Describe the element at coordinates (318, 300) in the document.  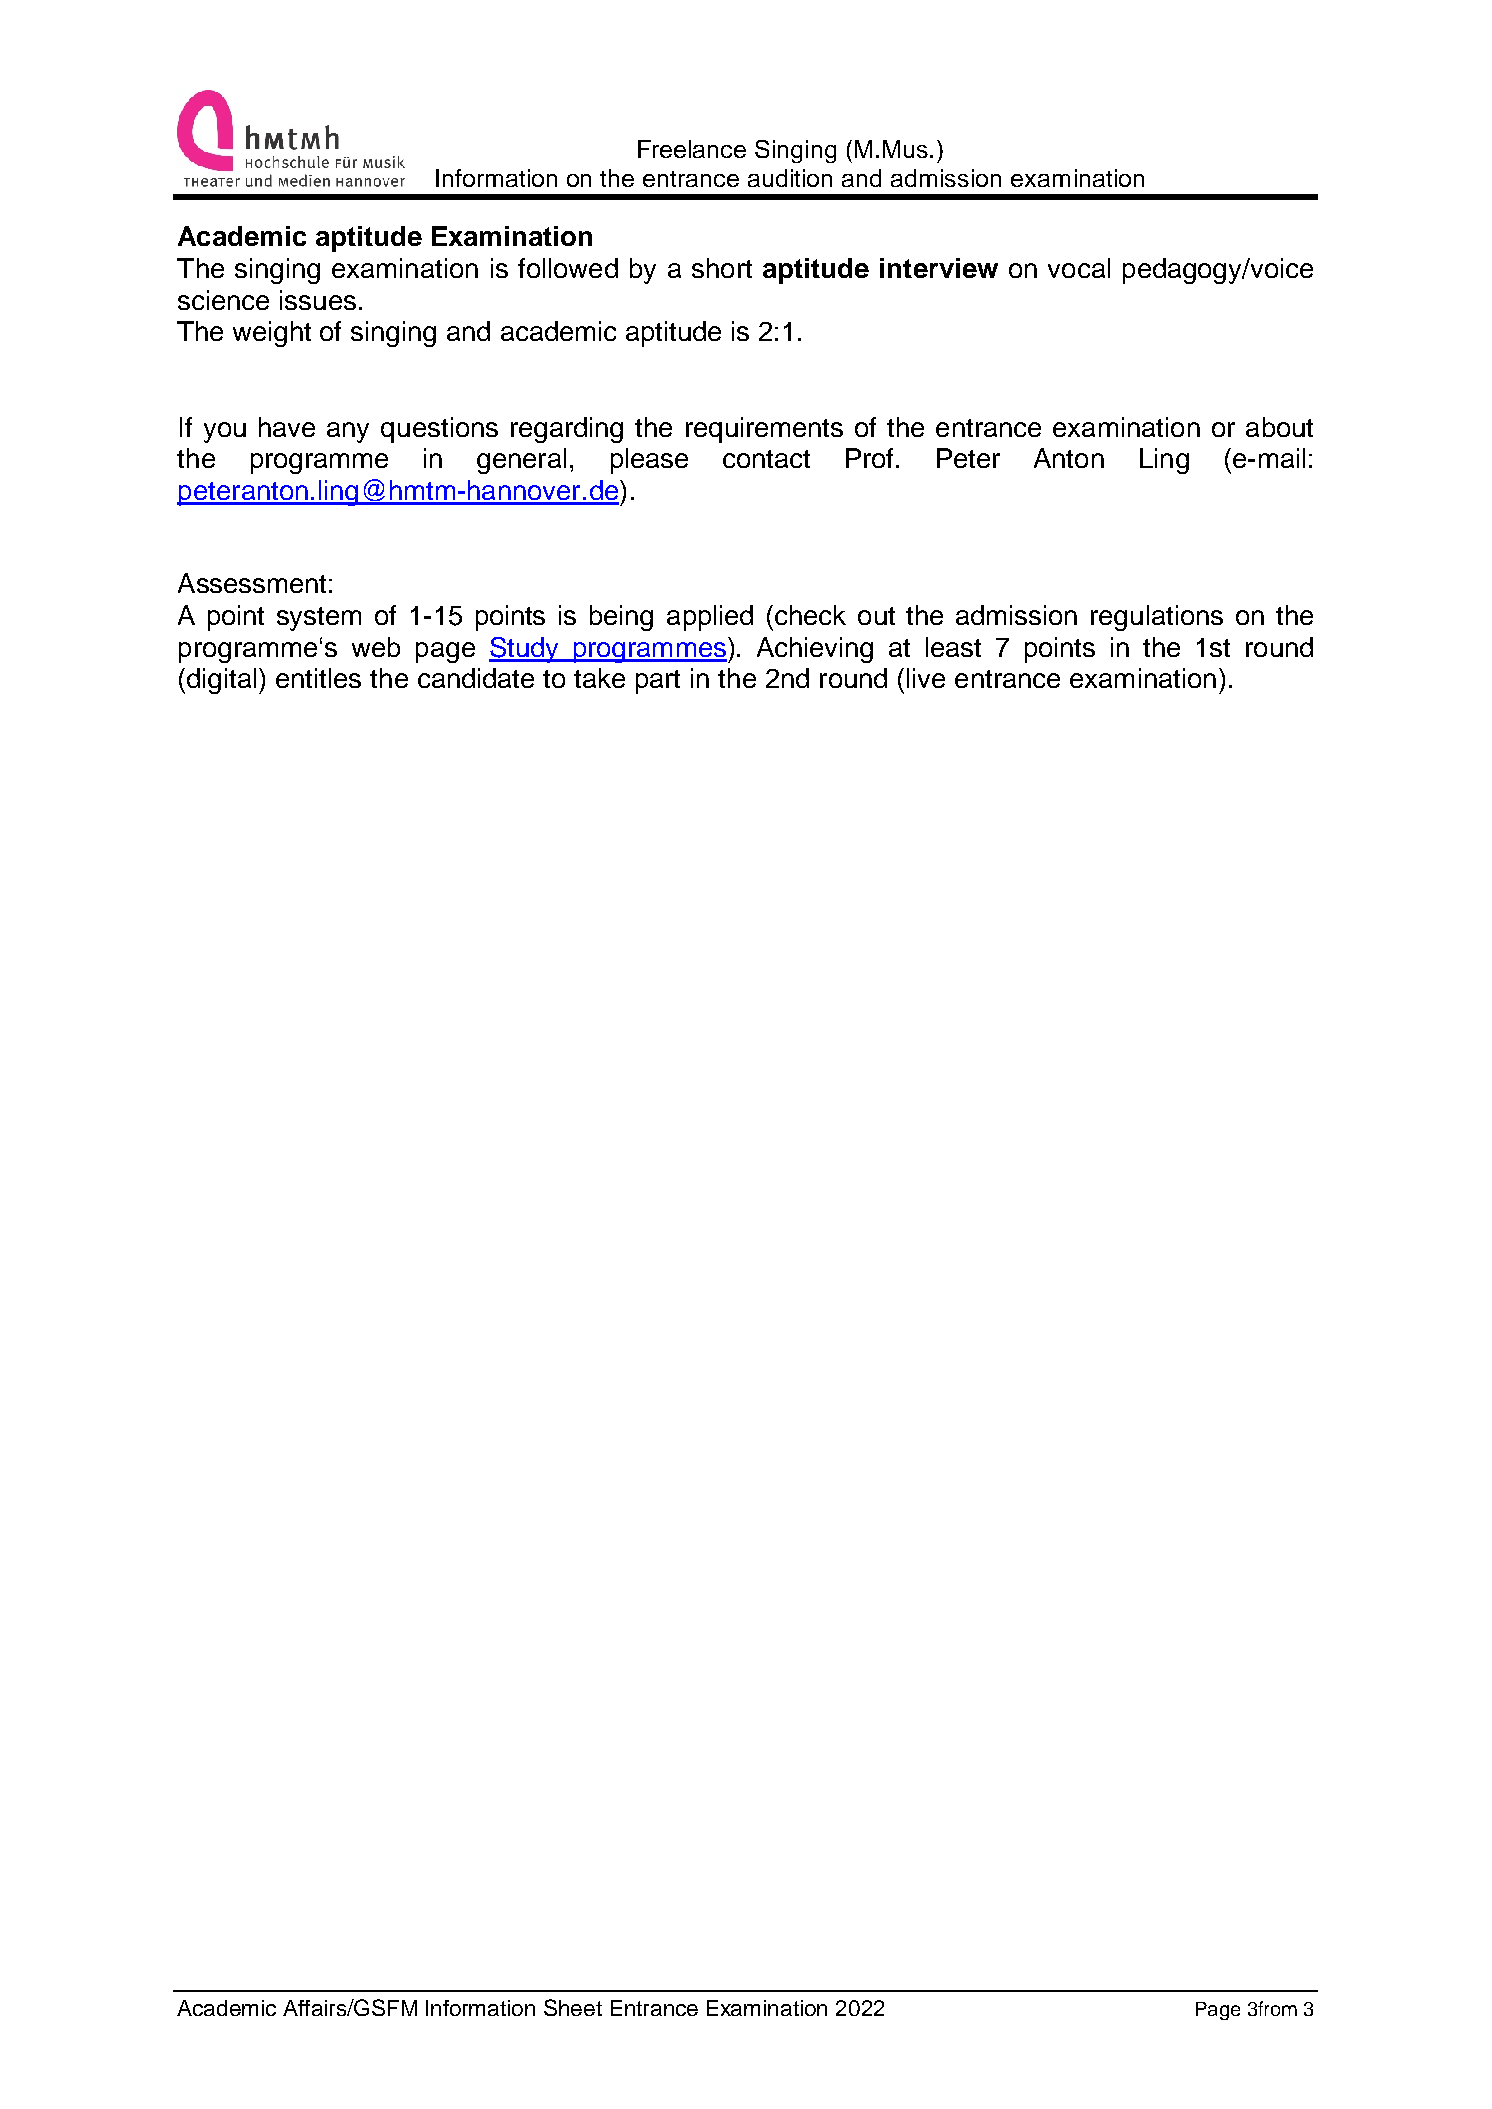
I see `issues` at that location.
